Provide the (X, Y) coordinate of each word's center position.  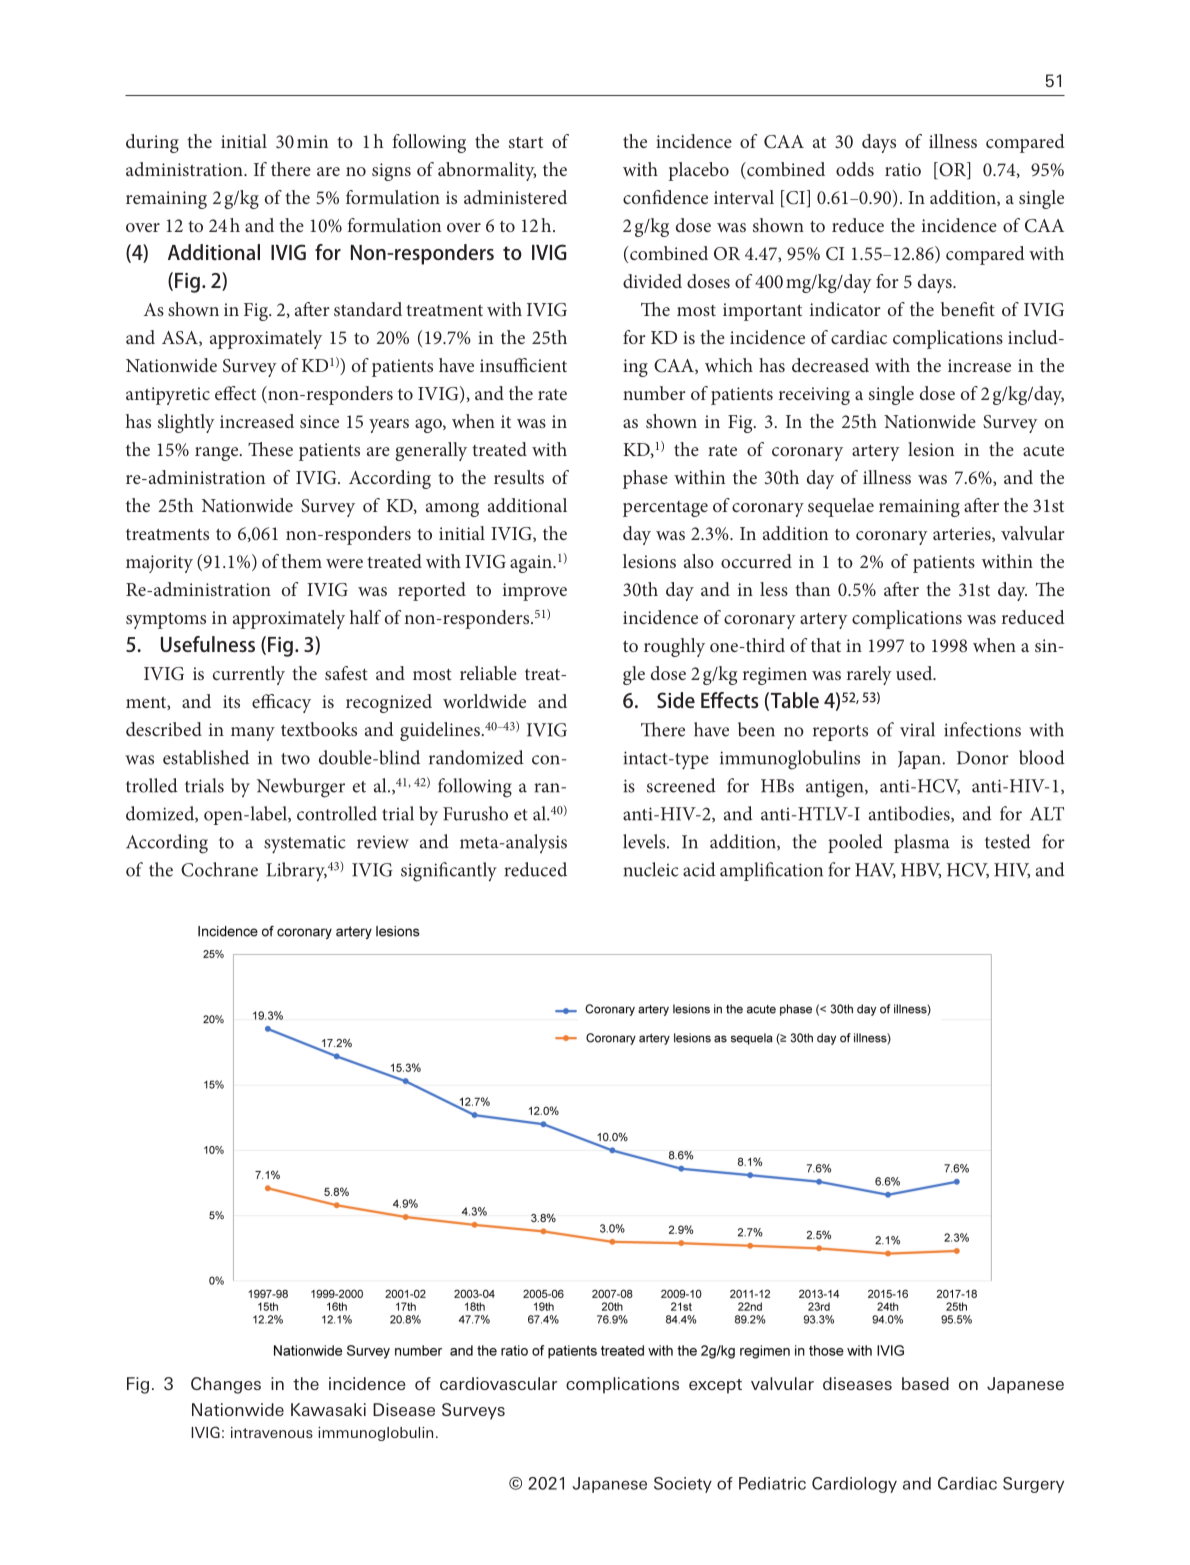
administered (515, 197)
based (925, 1383)
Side (676, 700)
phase (645, 479)
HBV (921, 871)
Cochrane (219, 869)
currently (249, 675)
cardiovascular (498, 1383)
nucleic (651, 869)
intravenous (272, 1432)
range (218, 454)
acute (1043, 450)
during (152, 143)
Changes (226, 1385)
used (915, 673)
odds (855, 169)
